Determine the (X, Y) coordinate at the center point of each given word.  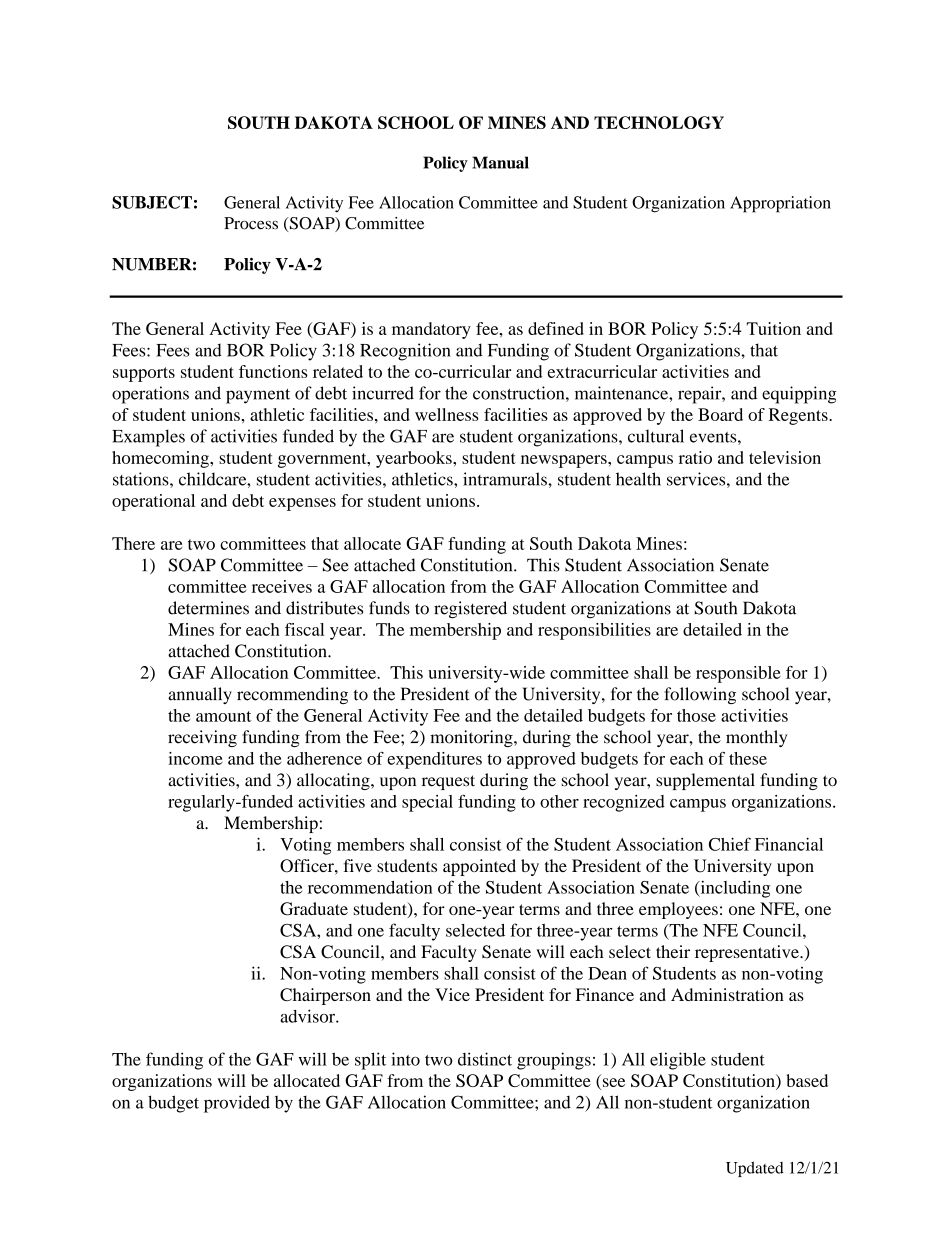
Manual (500, 162)
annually (200, 695)
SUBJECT (152, 202)
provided (237, 1104)
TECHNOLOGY (659, 122)
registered (470, 610)
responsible (738, 674)
